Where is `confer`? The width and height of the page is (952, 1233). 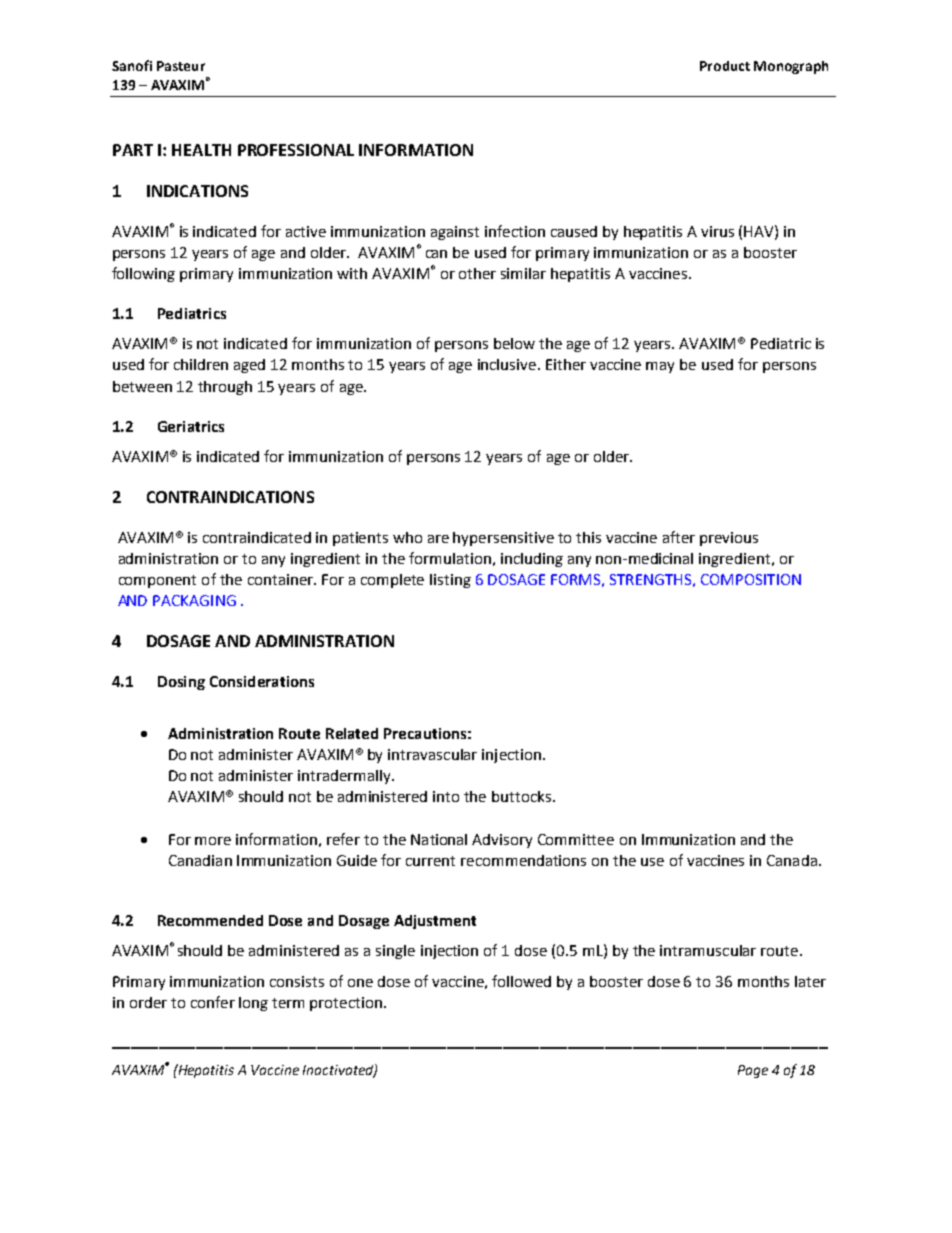 confer is located at coordinates (213, 1002).
